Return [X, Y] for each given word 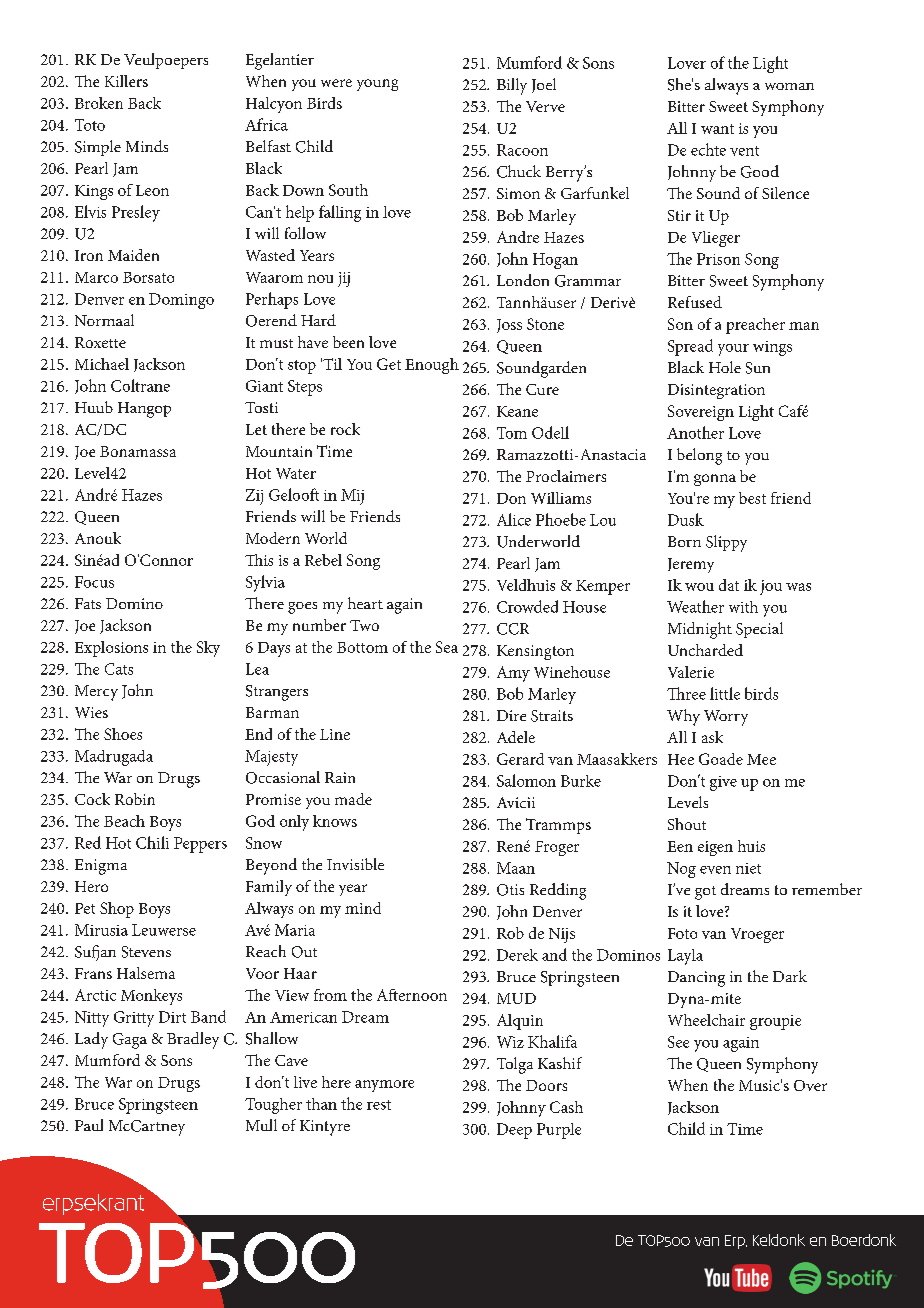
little [725, 693]
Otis [510, 890]
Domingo [181, 301]
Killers [126, 81]
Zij [254, 497]
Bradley [193, 1040]
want [717, 129]
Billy [512, 86]
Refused [695, 302]
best [752, 498]
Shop [117, 910]
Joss [509, 326]
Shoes [123, 734]
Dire [511, 715]
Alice [514, 519]
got [705, 893]
